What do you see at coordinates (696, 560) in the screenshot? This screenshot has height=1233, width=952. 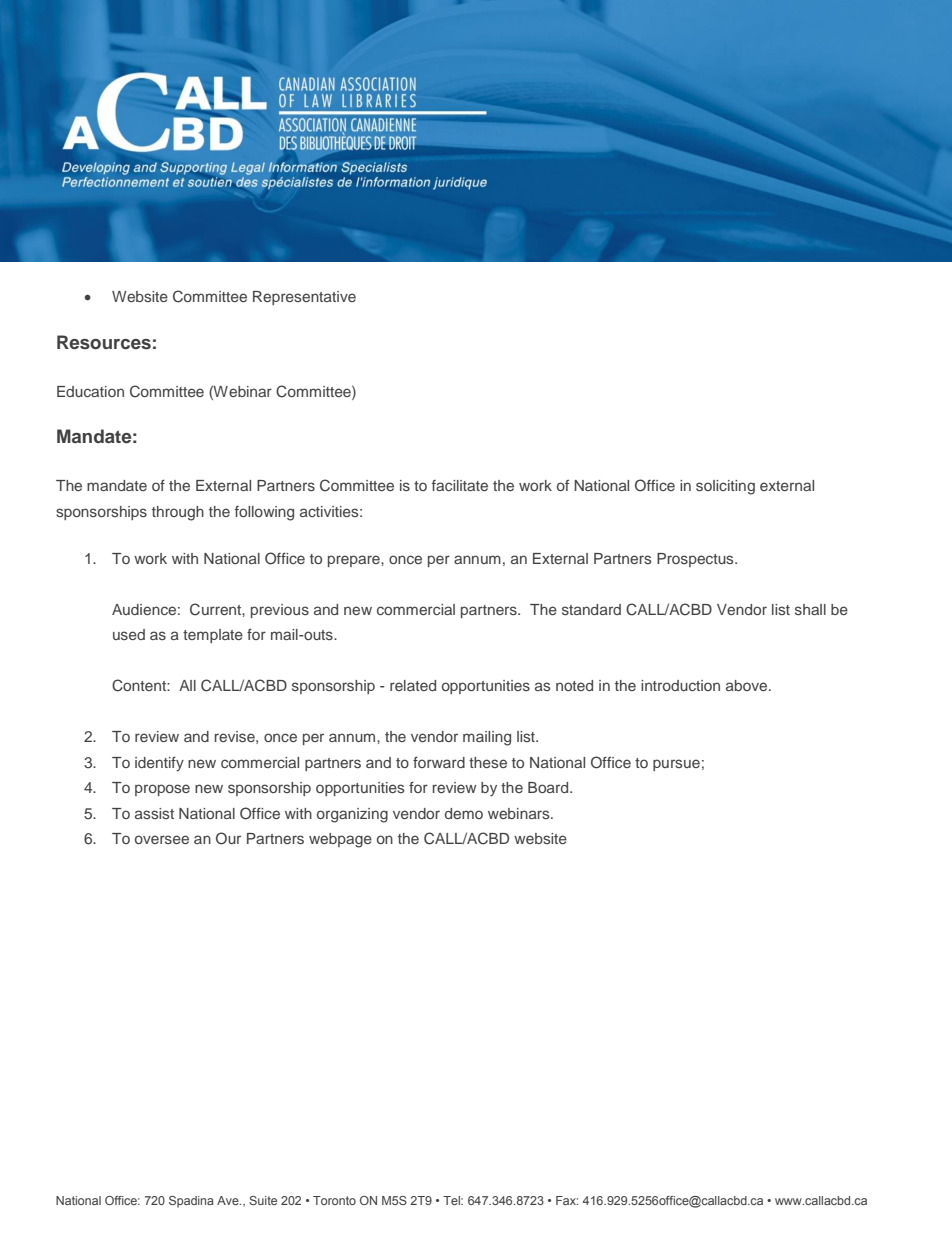 I see `Prospectus` at bounding box center [696, 560].
